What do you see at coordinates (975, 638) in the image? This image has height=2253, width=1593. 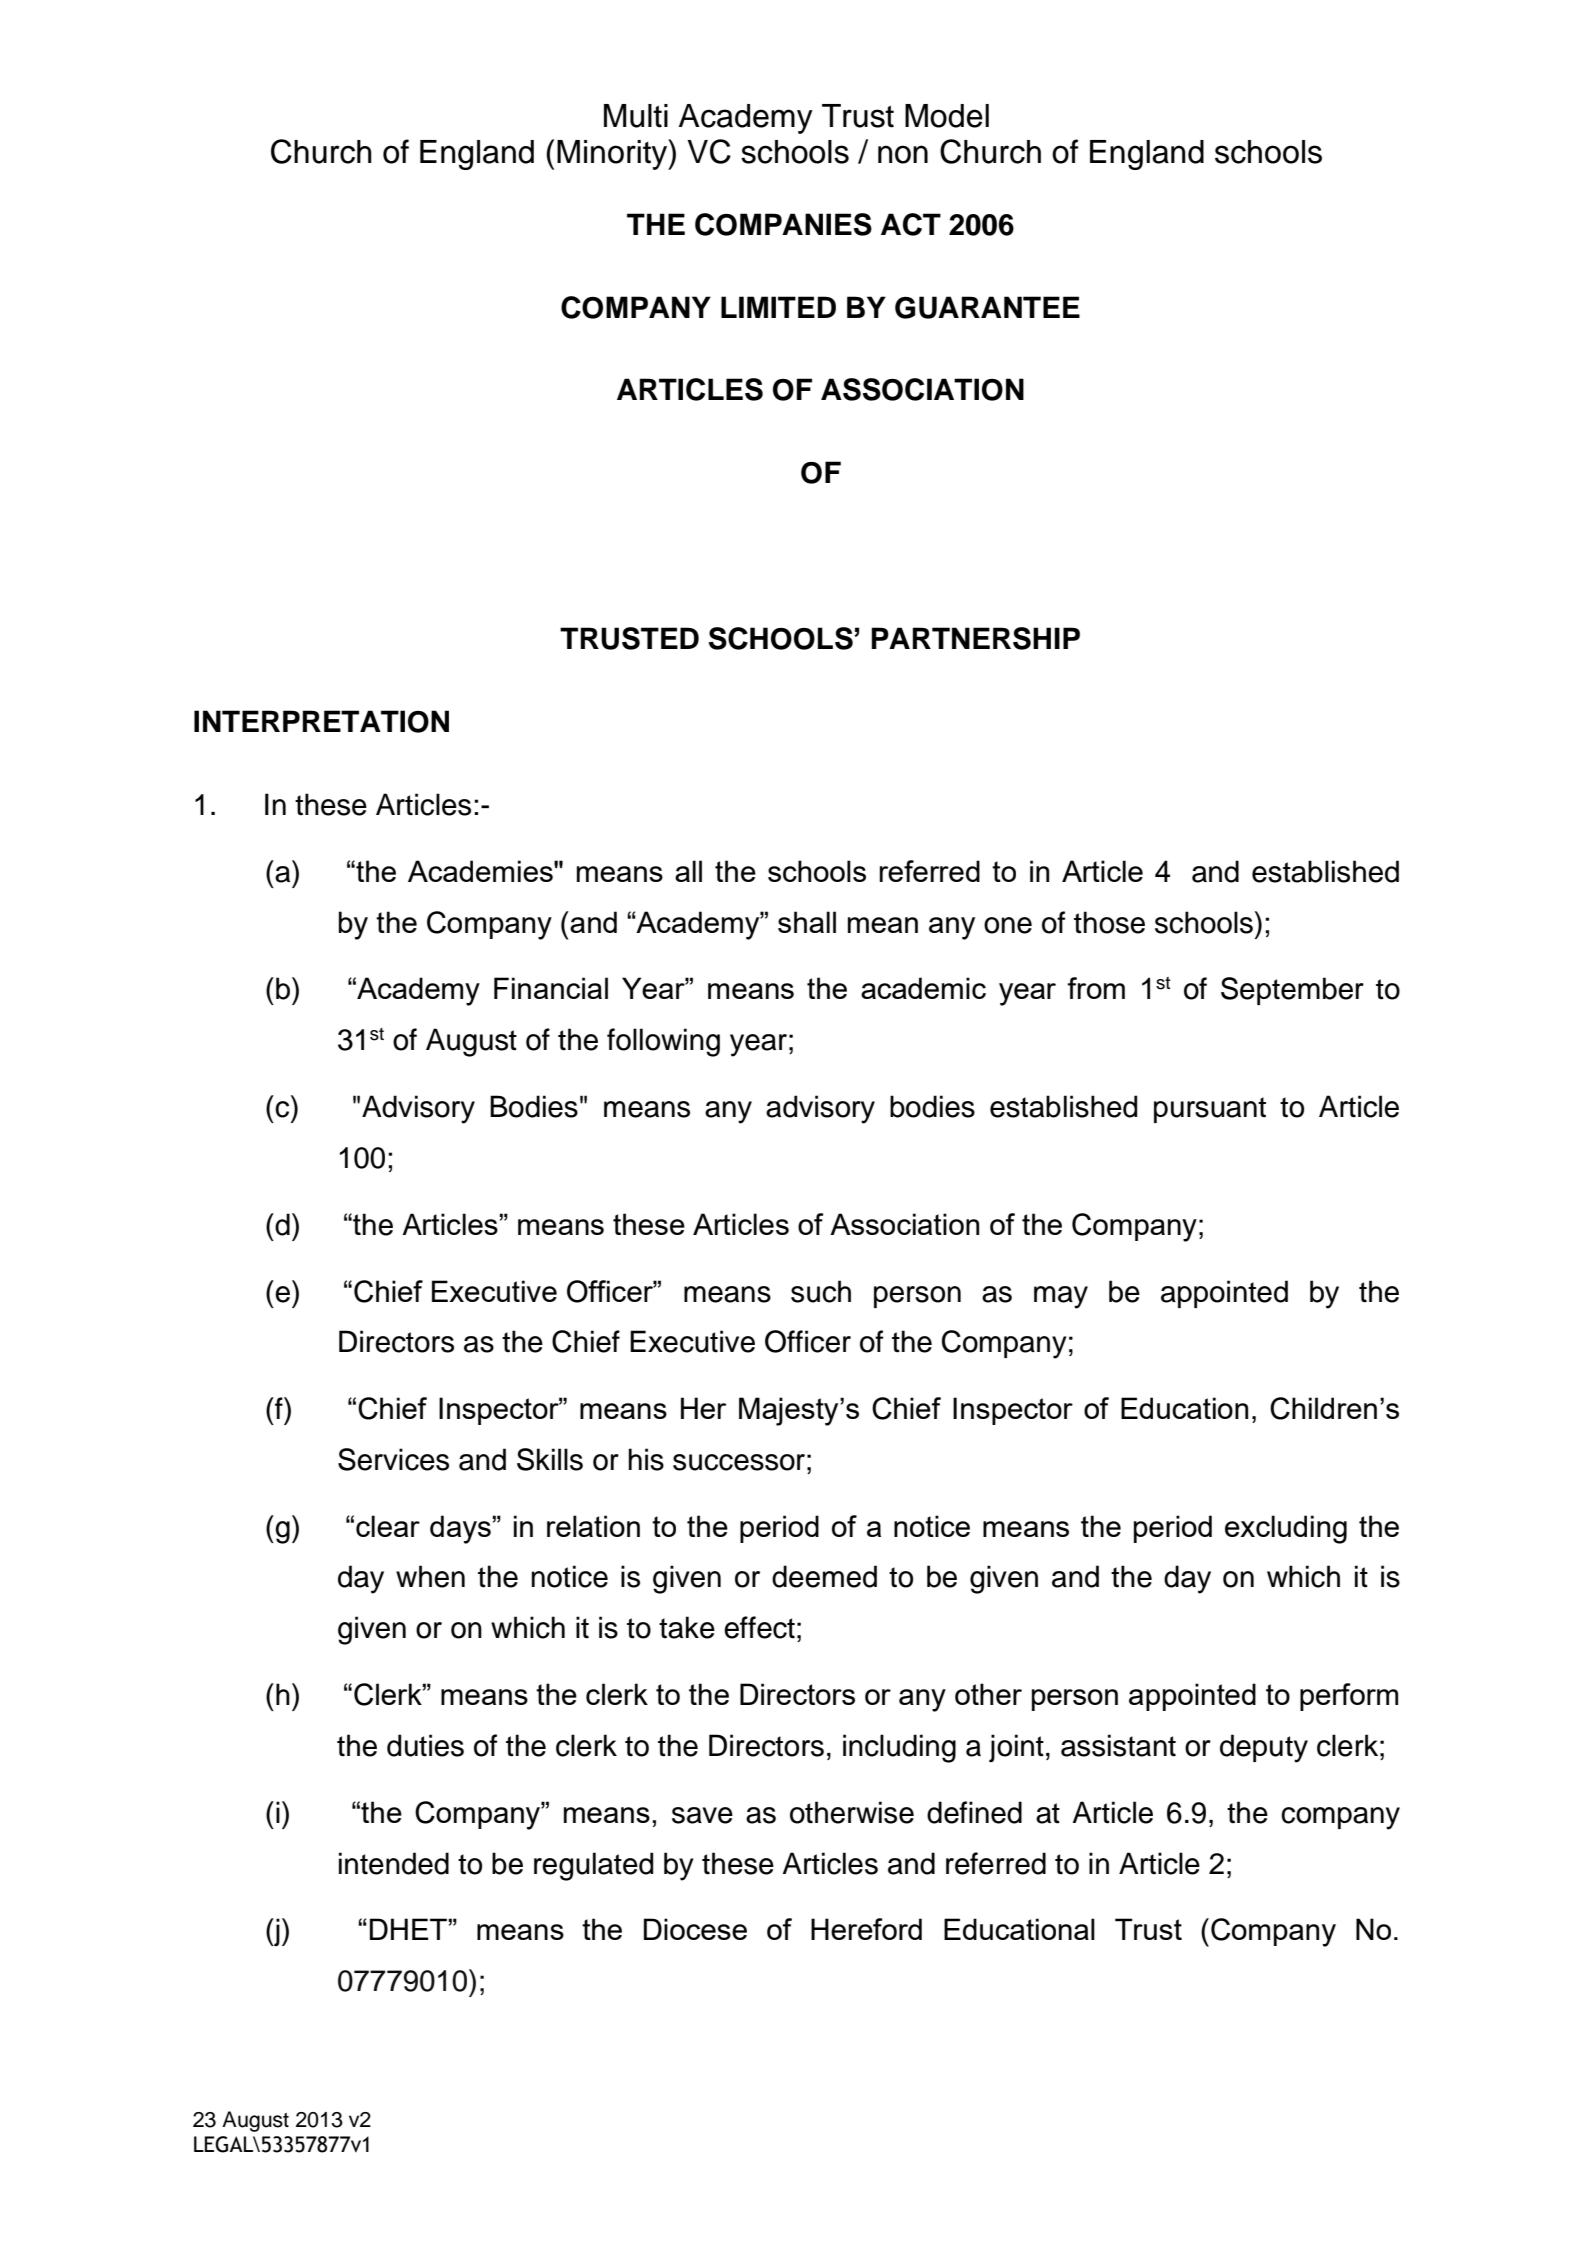 I see `PARTNERSHIP` at bounding box center [975, 638].
